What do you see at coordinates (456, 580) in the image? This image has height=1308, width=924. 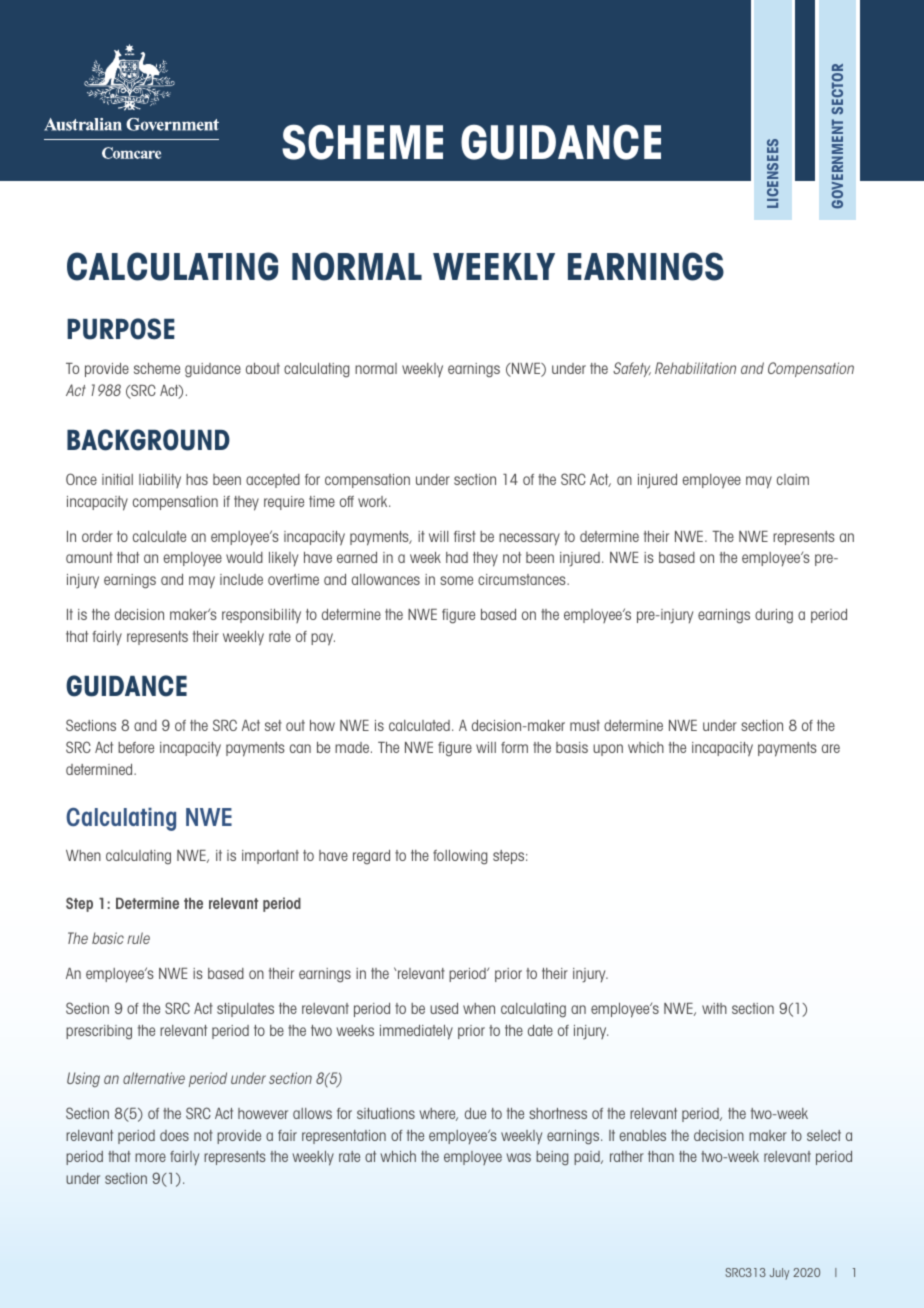 I see `some` at bounding box center [456, 580].
